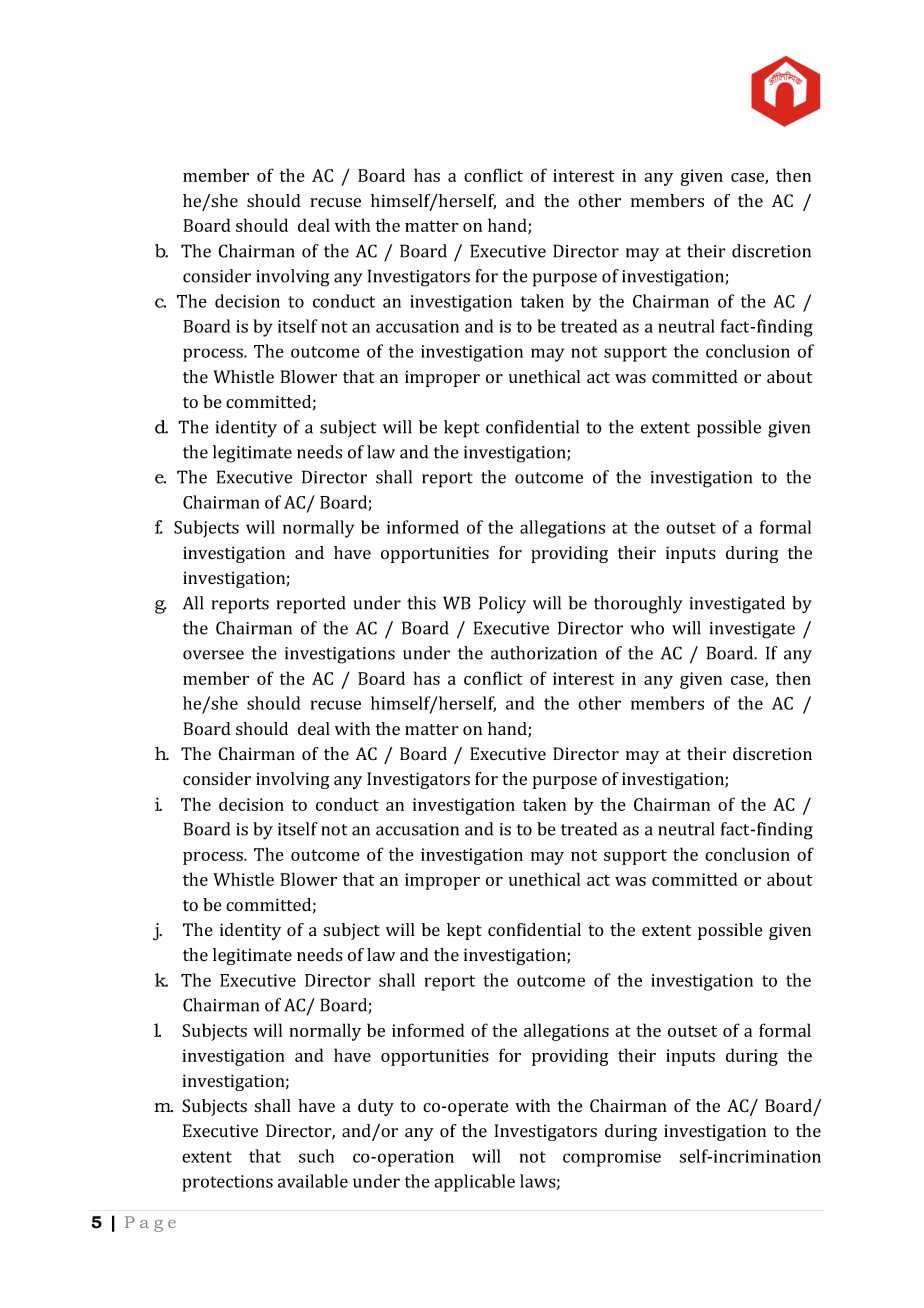 This screenshot has width=924, height=1308. Describe the element at coordinates (502, 605) in the screenshot. I see `Policy` at that location.
